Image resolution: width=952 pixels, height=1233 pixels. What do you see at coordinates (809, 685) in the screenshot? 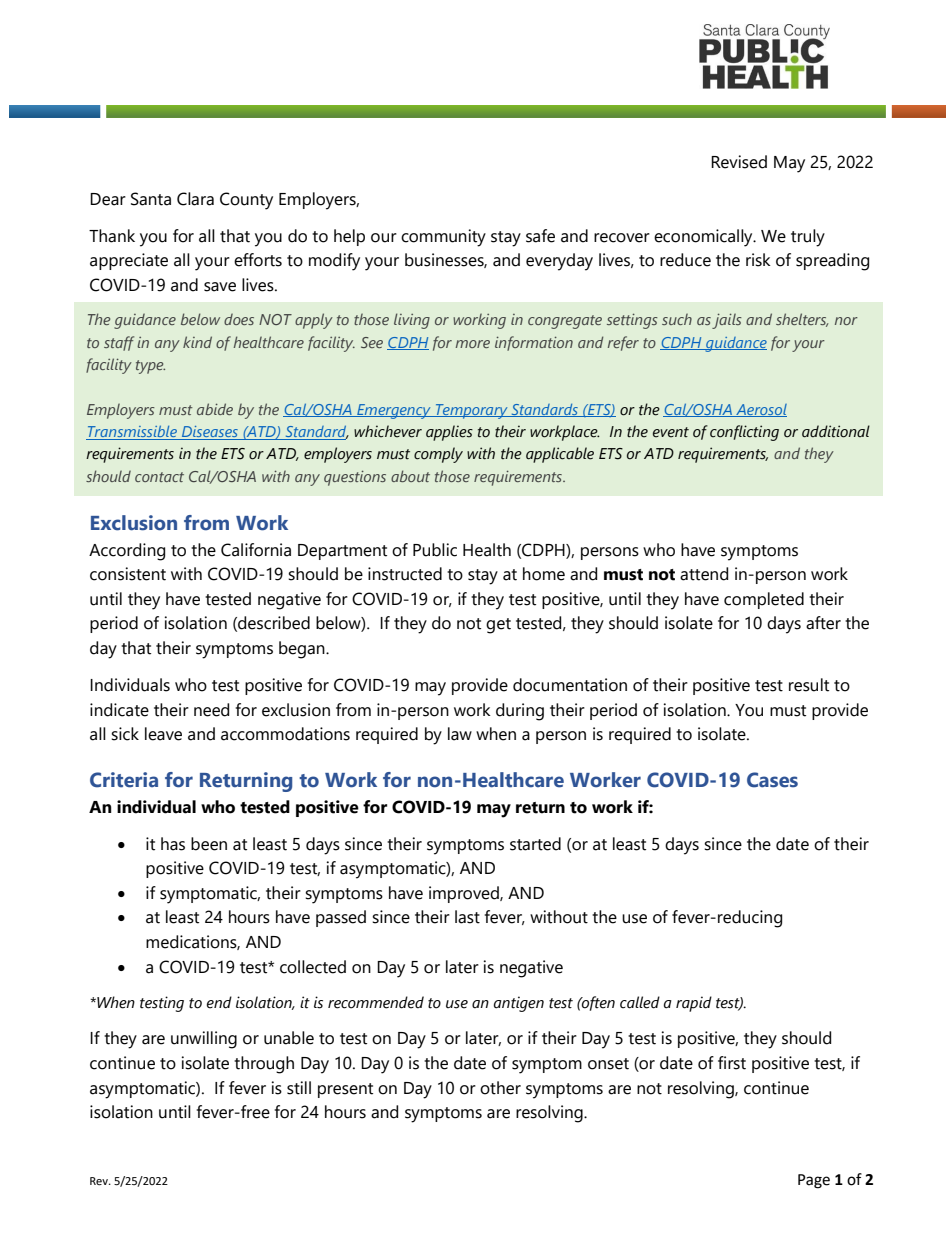
I see `result` at bounding box center [809, 685].
